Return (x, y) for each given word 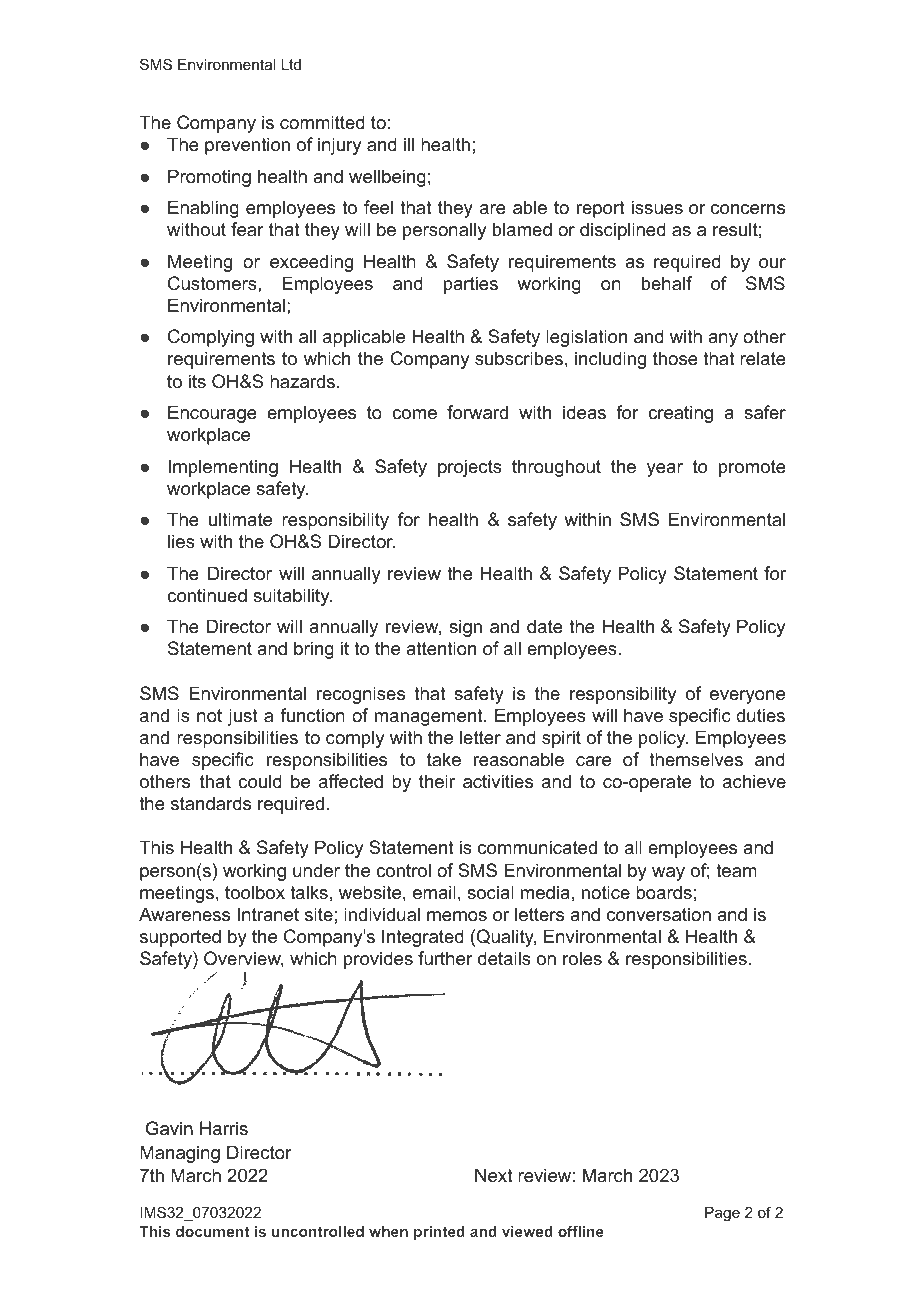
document (212, 1231)
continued (207, 595)
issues (657, 207)
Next (494, 1175)
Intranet (268, 914)
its (197, 381)
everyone (747, 697)
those (675, 358)
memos (457, 916)
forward (477, 412)
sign (465, 628)
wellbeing (387, 178)
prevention (247, 146)
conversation (659, 914)
